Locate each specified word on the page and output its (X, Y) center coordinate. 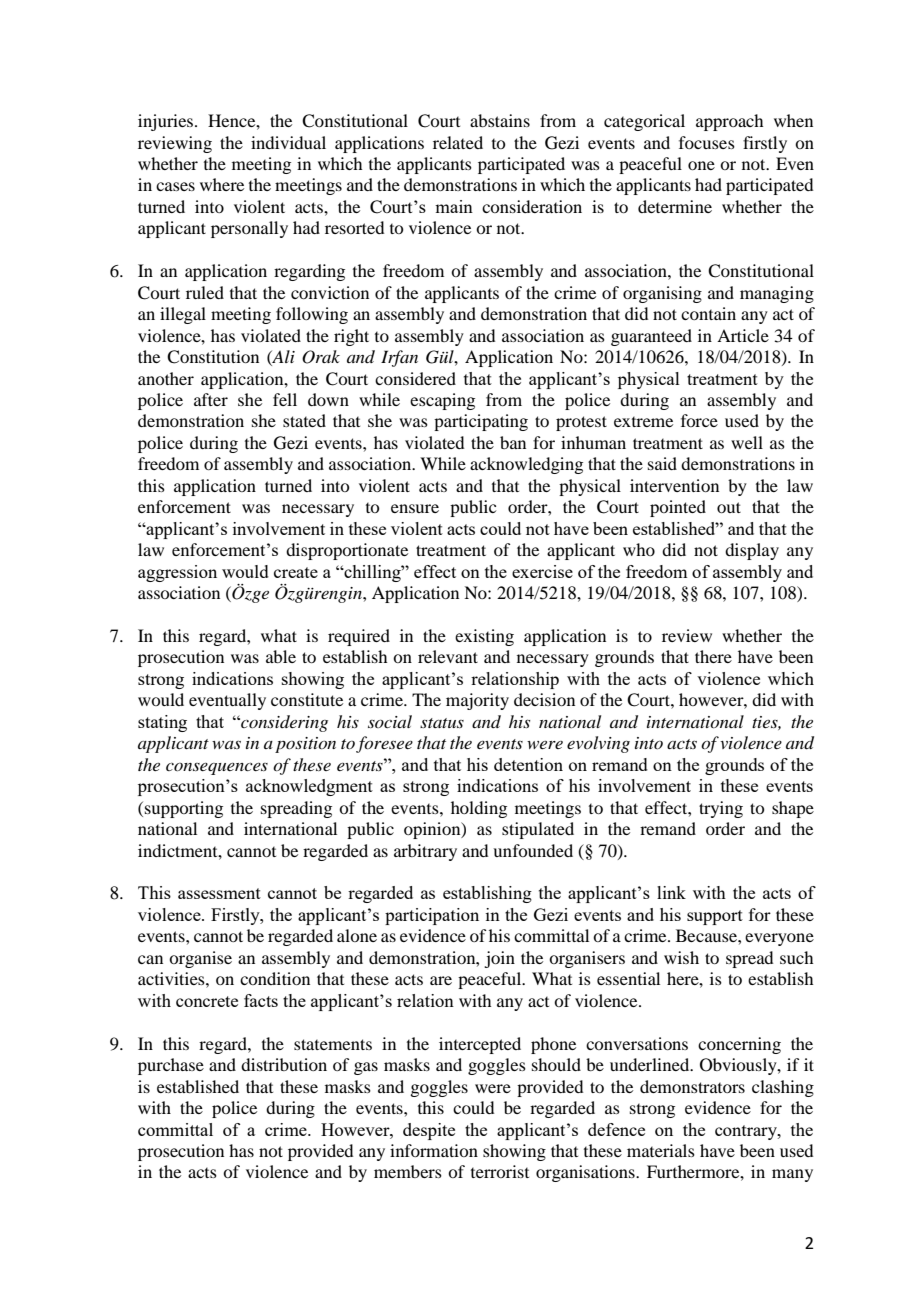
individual (288, 142)
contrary (747, 1132)
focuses (707, 142)
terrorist (500, 1171)
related (458, 142)
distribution (284, 1064)
